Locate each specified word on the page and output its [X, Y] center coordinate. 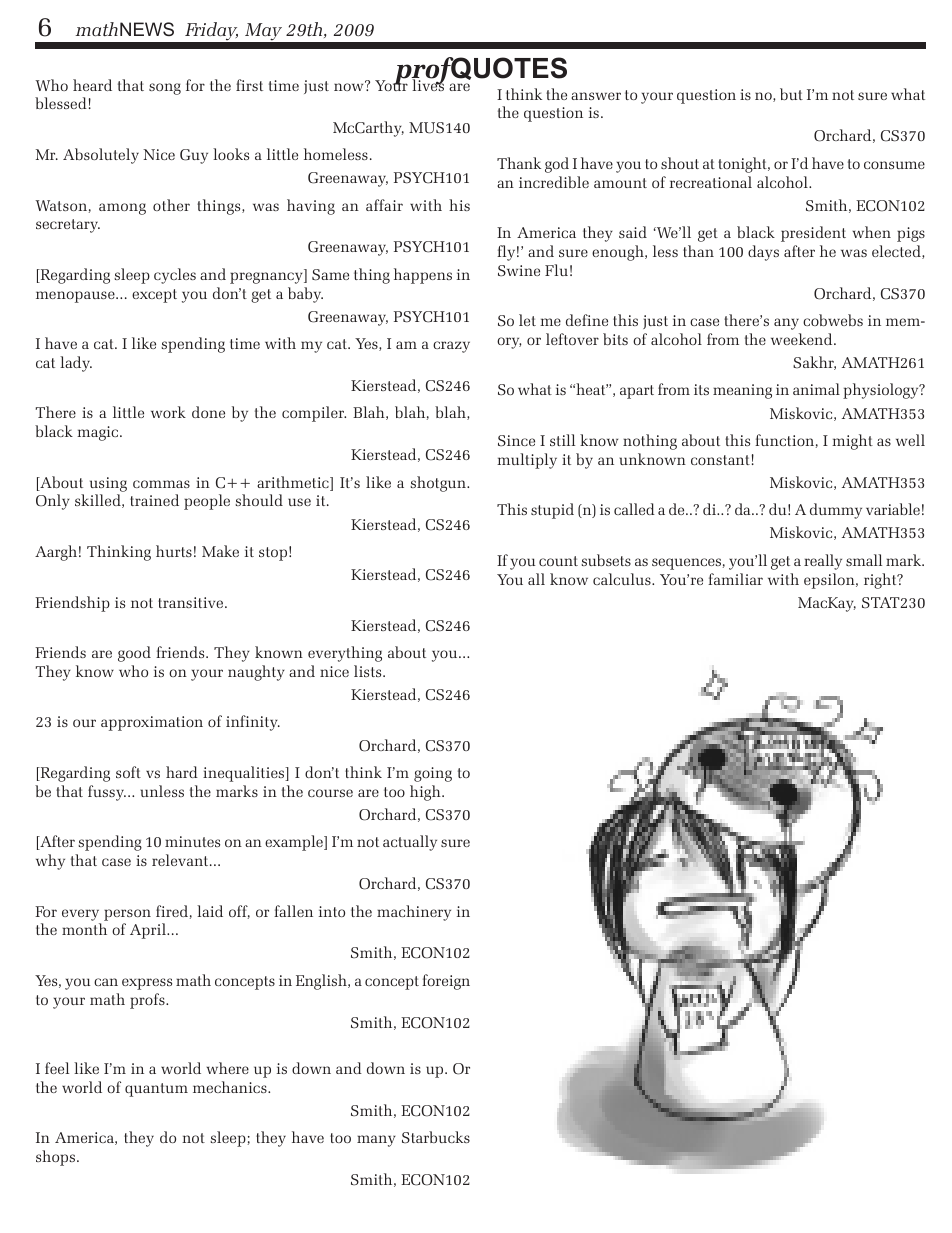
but [791, 94]
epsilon [830, 581]
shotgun [439, 484]
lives [428, 84]
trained [154, 500]
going [433, 774]
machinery [414, 913]
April [149, 931]
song [165, 89]
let [527, 320]
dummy [836, 511]
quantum [156, 1090]
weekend [803, 339]
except [154, 296]
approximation [152, 723]
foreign [446, 982]
